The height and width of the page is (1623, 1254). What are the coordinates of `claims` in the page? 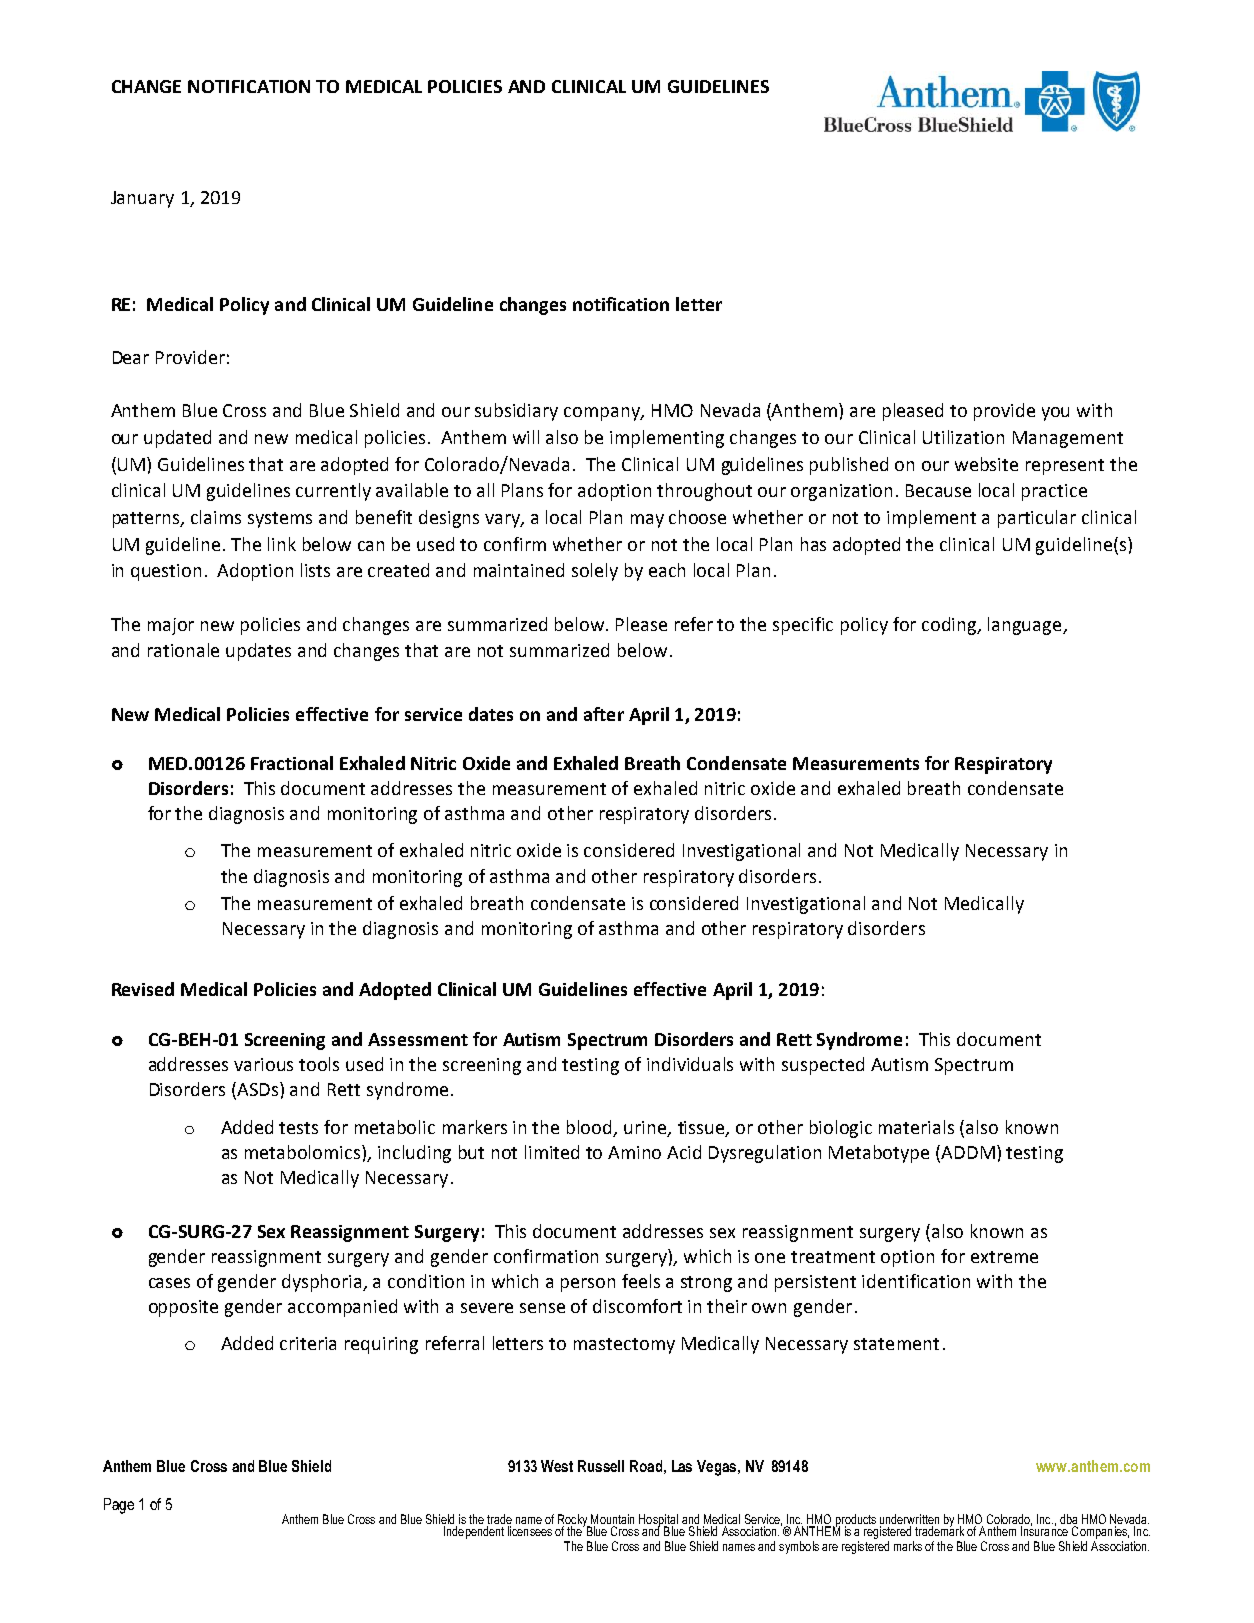 It's located at (216, 517).
